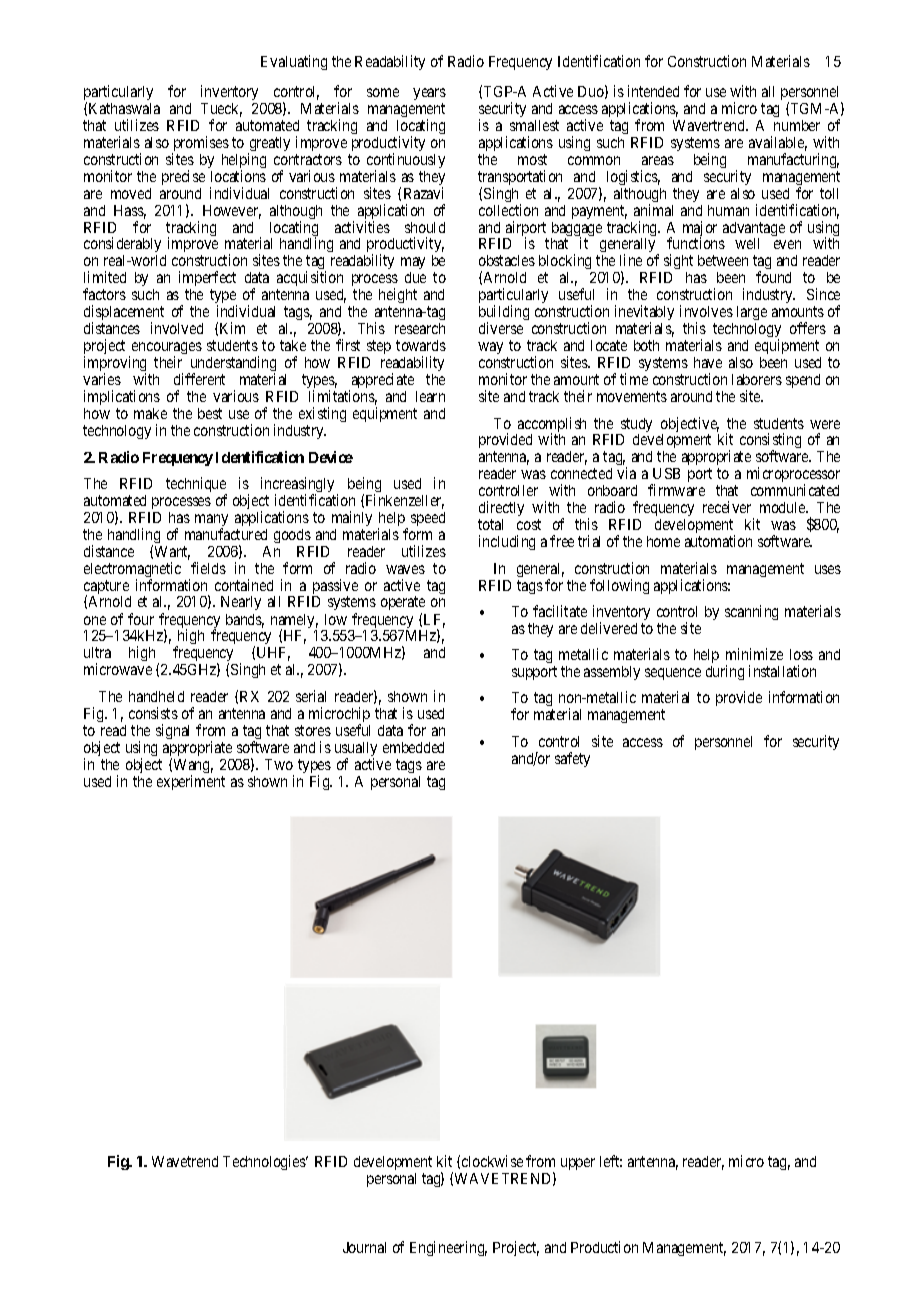 The image size is (924, 1308). What do you see at coordinates (403, 605) in the page?
I see `operate` at bounding box center [403, 605].
